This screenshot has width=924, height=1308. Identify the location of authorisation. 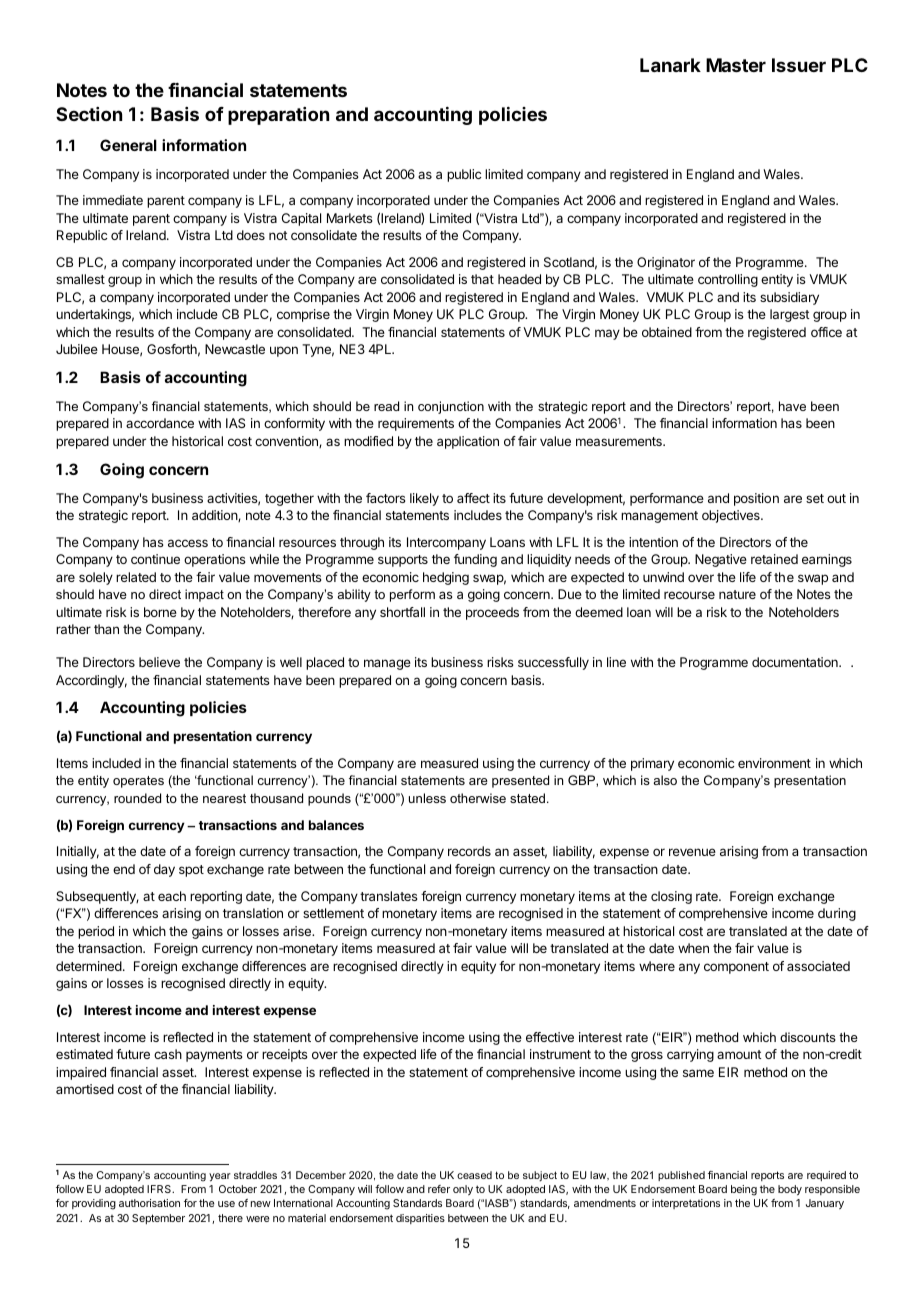
(149, 1203).
